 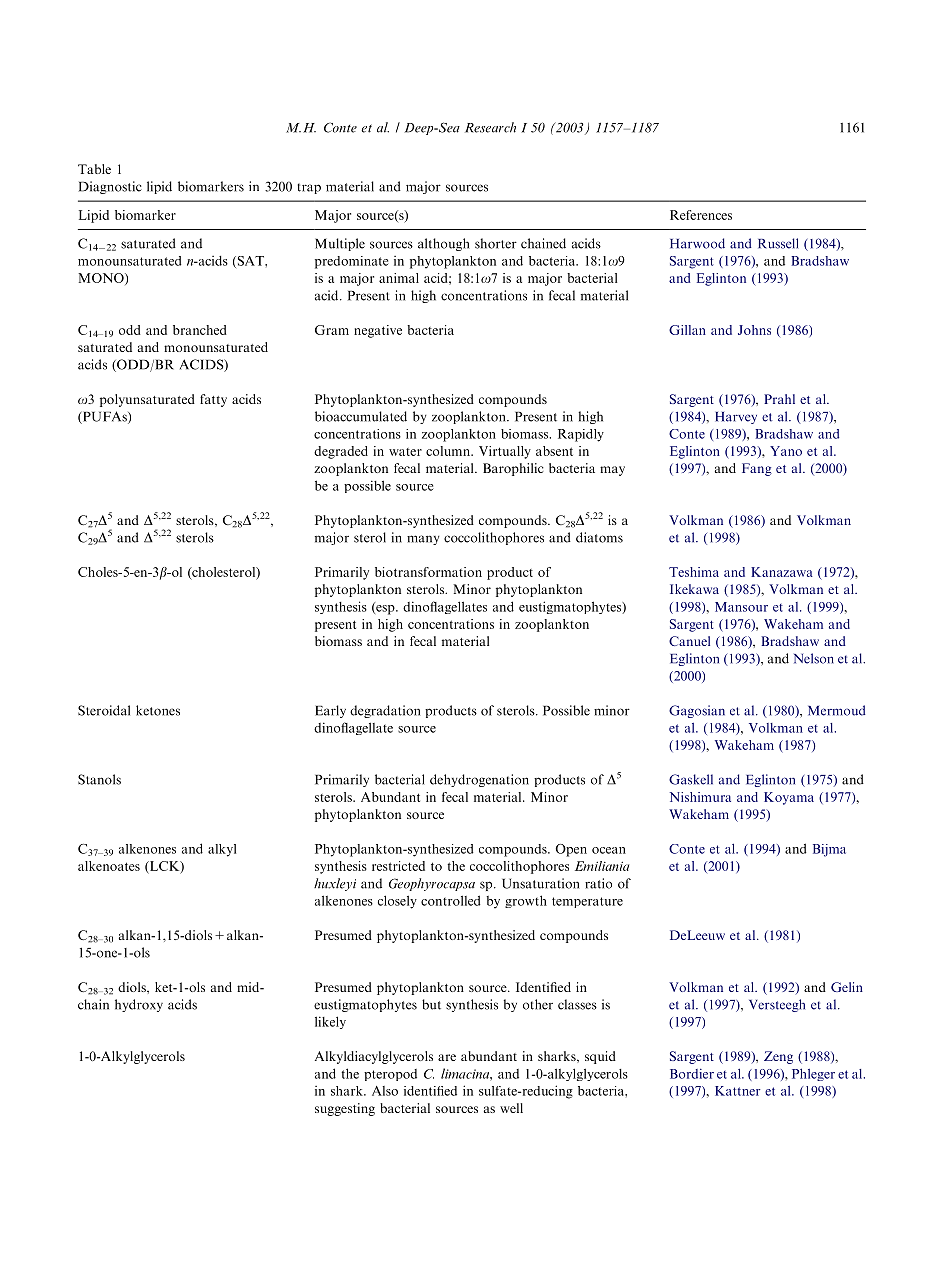 I want to click on Harvey, so click(x=736, y=418).
